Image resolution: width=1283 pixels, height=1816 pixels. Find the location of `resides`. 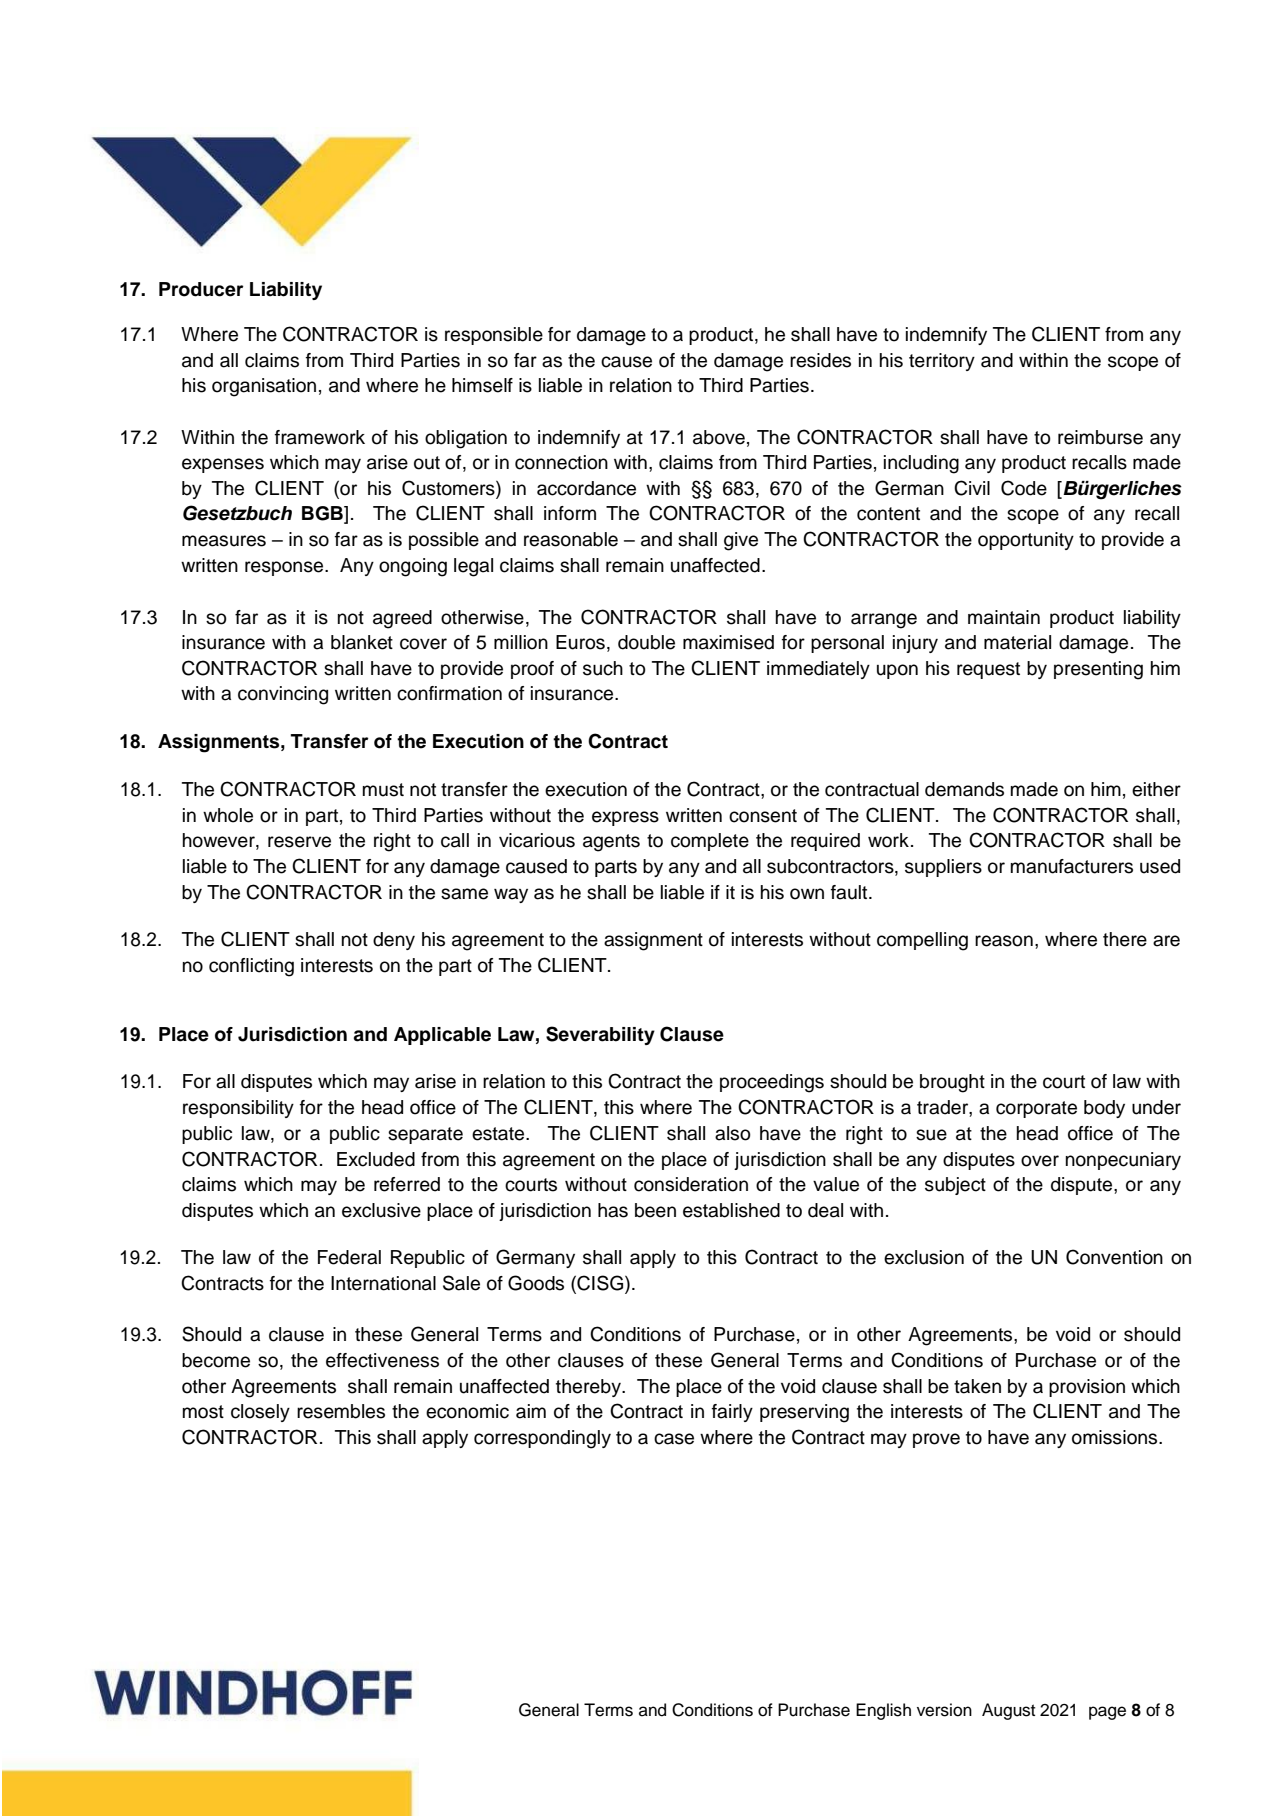

resides is located at coordinates (820, 360).
